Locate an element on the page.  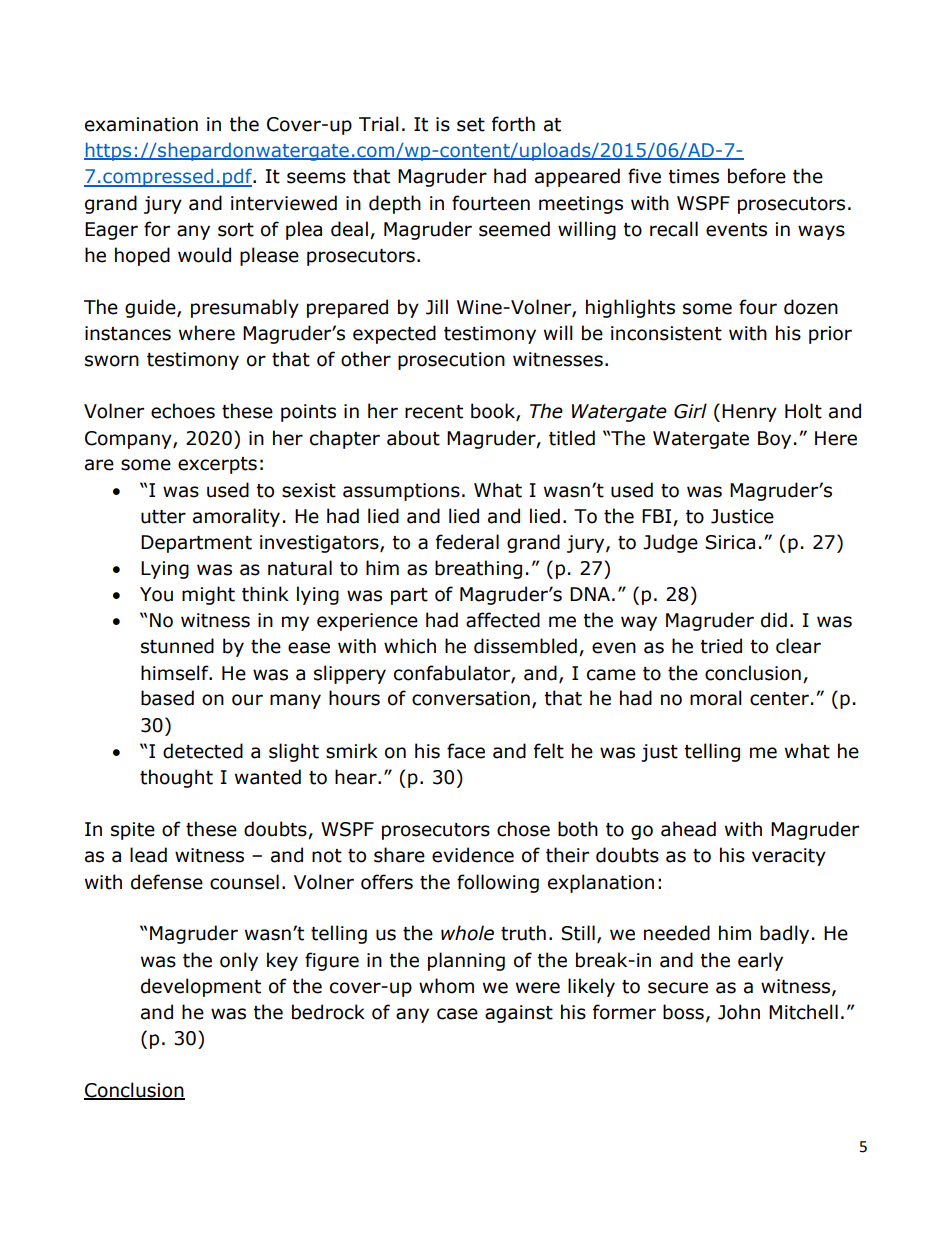
whom is located at coordinates (446, 986).
